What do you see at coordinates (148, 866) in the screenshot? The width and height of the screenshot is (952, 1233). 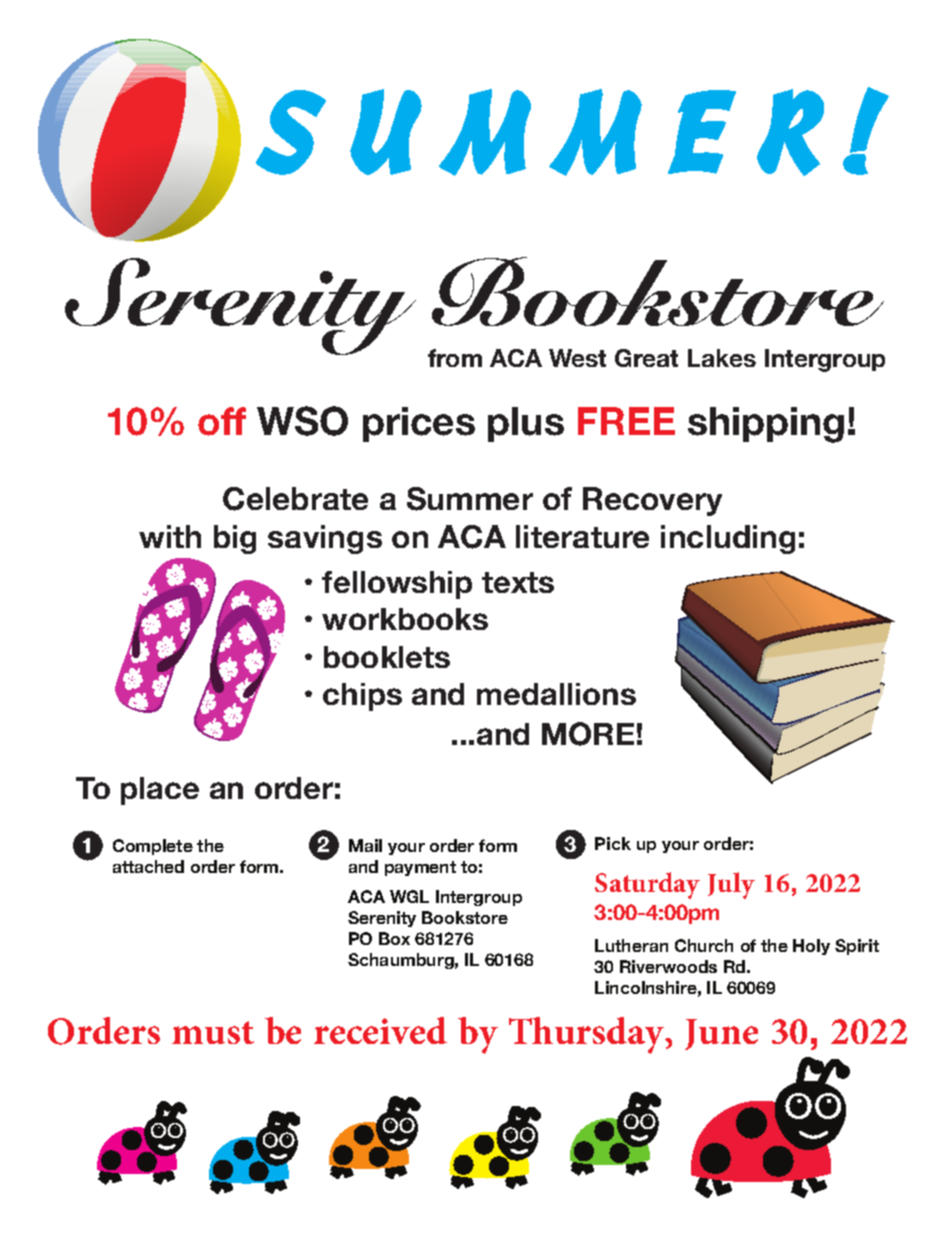 I see `attached` at bounding box center [148, 866].
